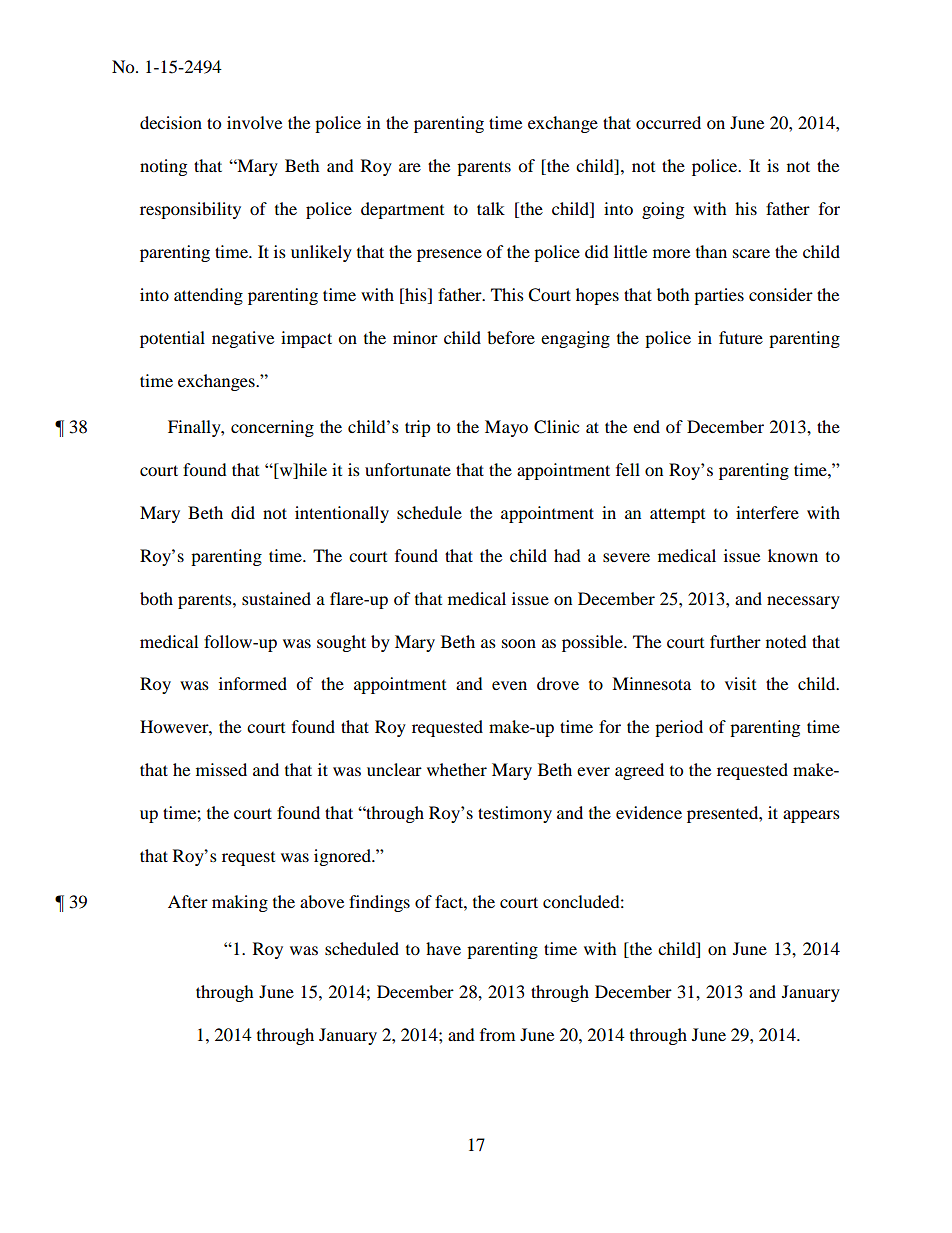  I want to click on occurred, so click(668, 122).
